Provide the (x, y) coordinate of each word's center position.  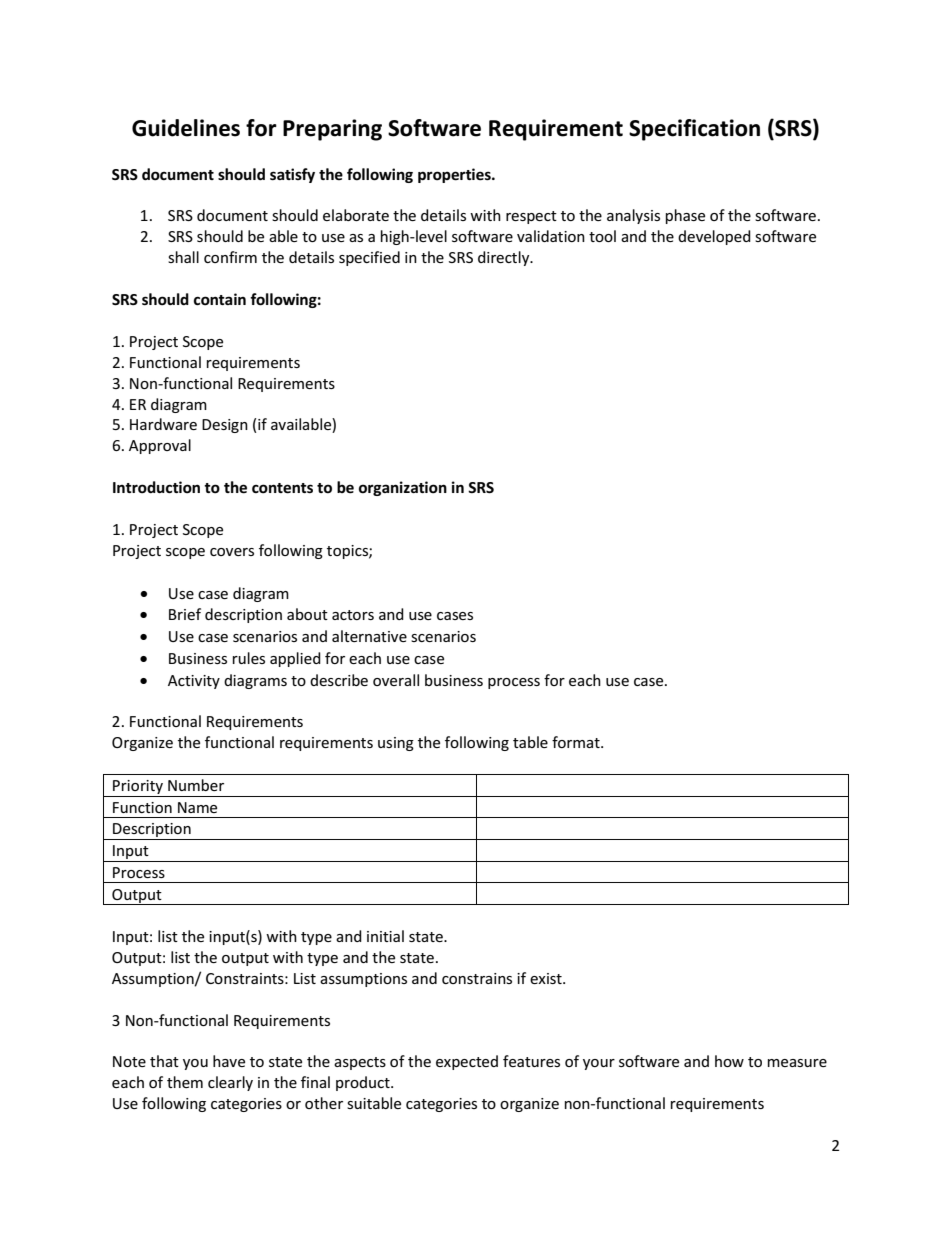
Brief (185, 614)
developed (714, 237)
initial (385, 936)
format (577, 742)
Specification (694, 130)
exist (547, 978)
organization (403, 488)
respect (531, 217)
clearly (230, 1083)
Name (197, 807)
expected (467, 1062)
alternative (369, 636)
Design (225, 426)
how (729, 1061)
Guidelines (186, 128)
